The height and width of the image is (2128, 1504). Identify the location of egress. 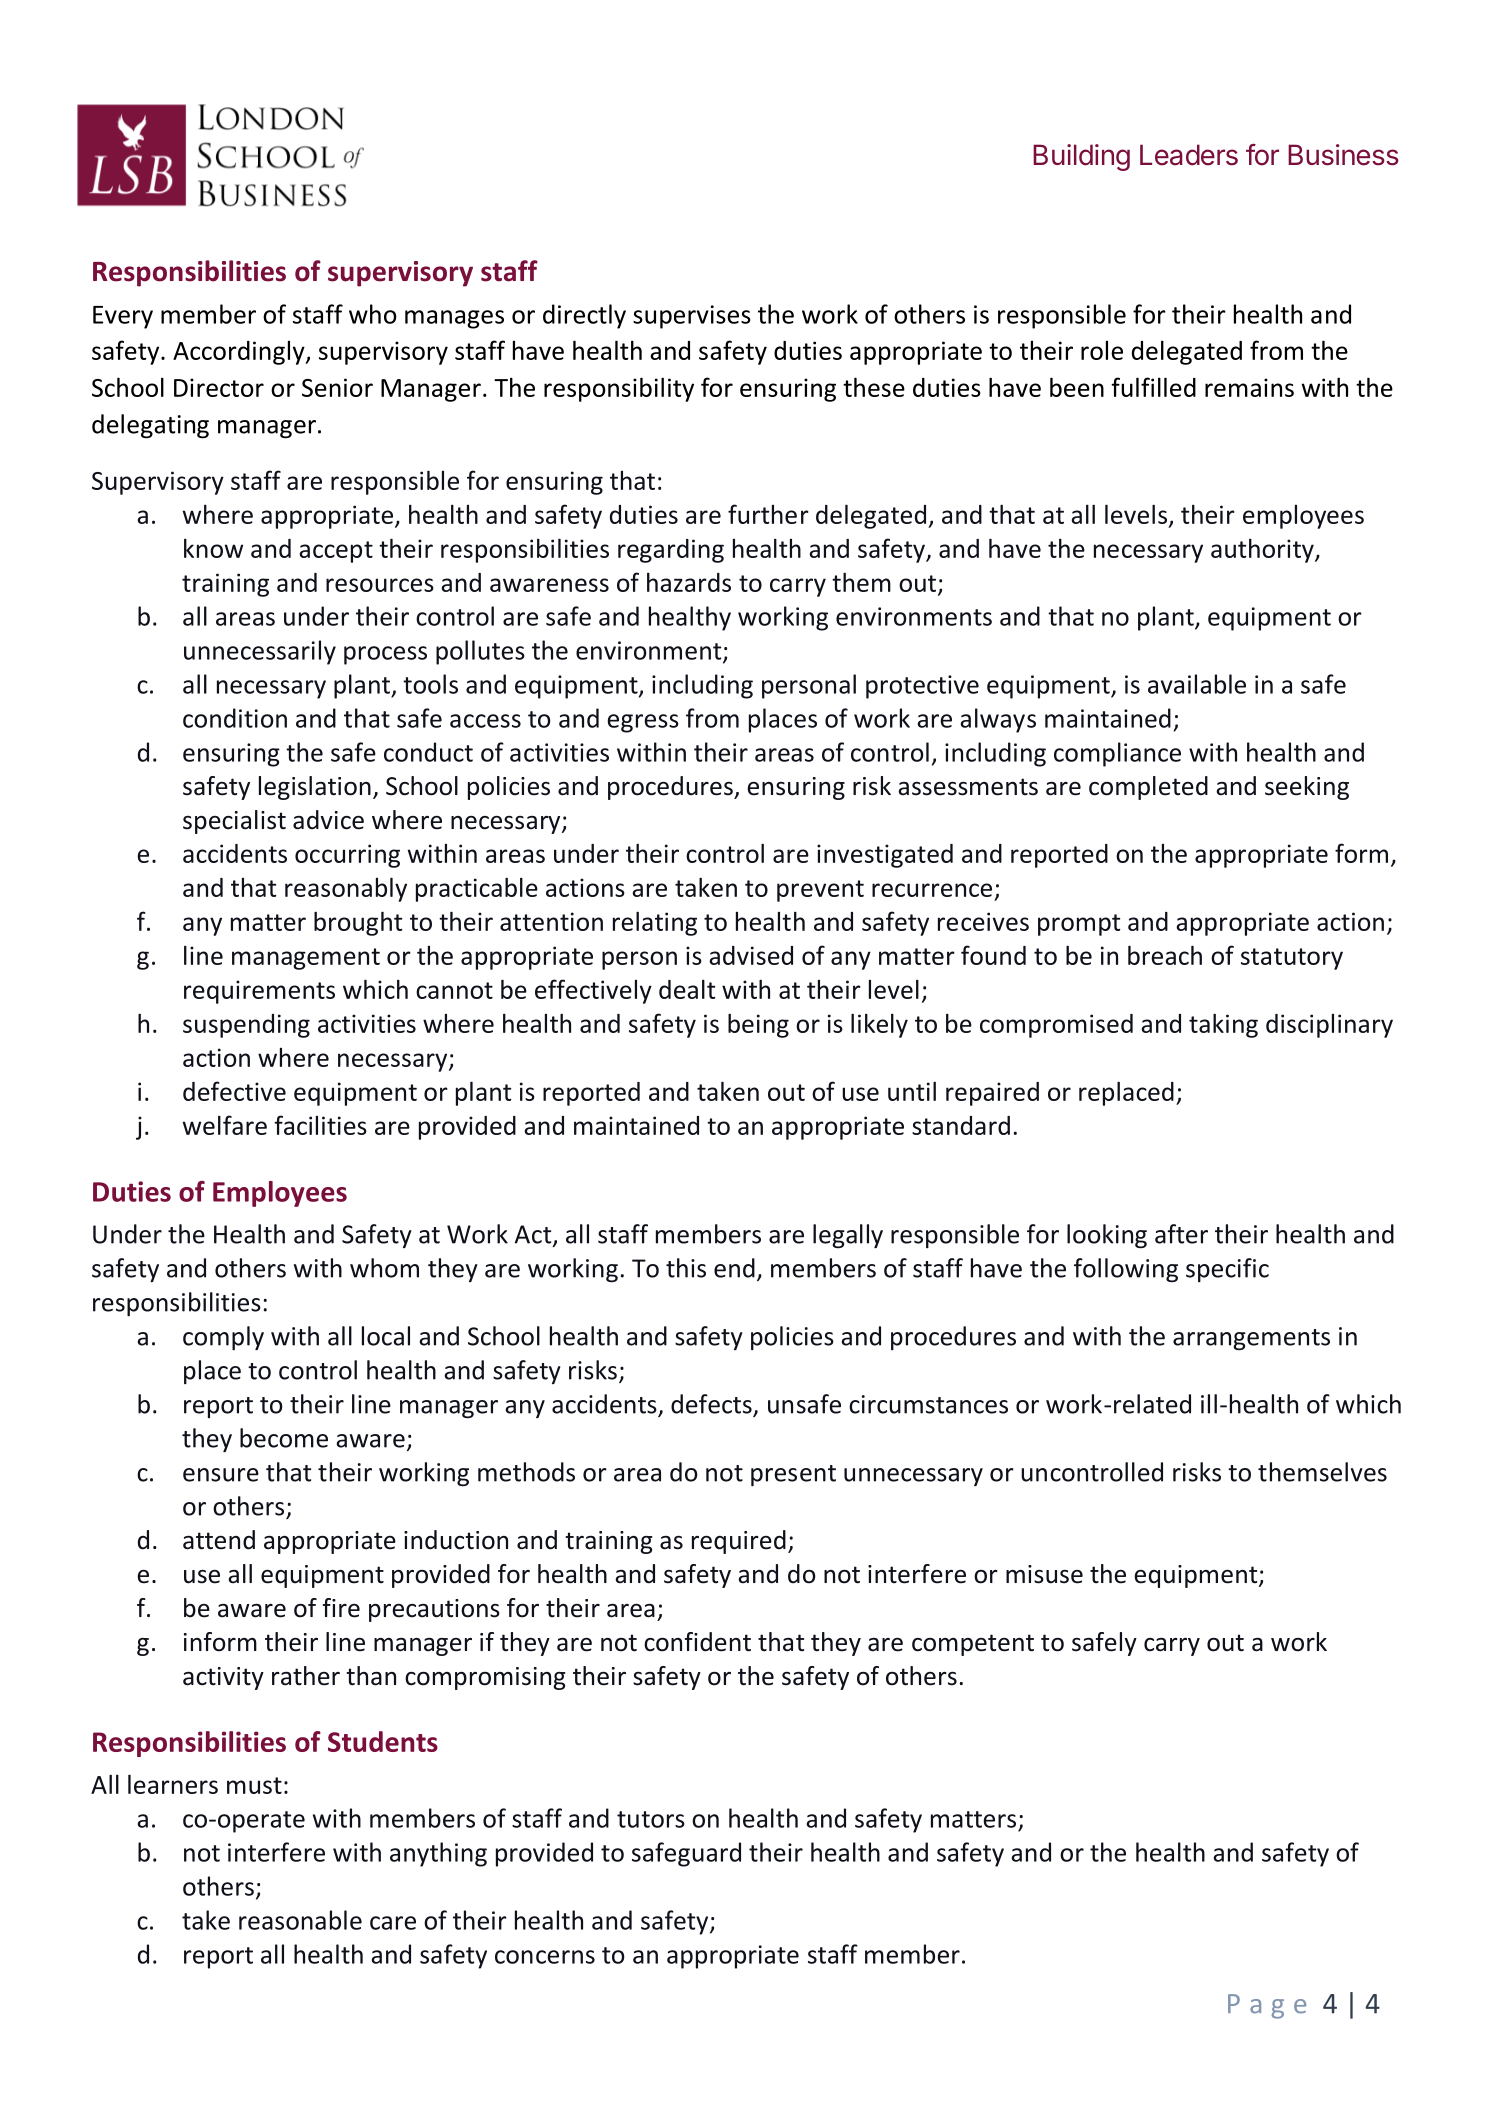
(643, 723).
